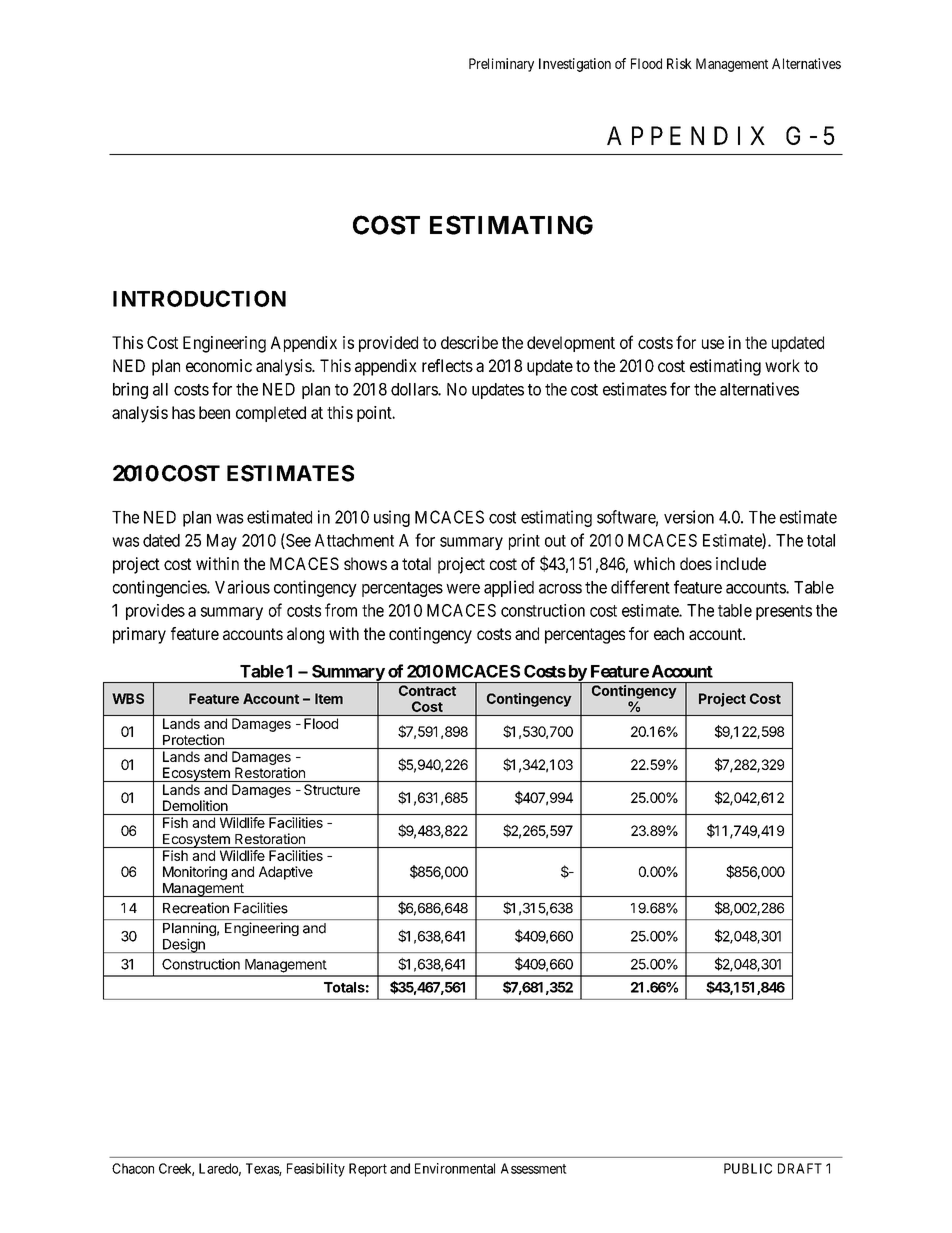 This page has height=1233, width=952. Describe the element at coordinates (133, 1168) in the page. I see `Chacon` at that location.
